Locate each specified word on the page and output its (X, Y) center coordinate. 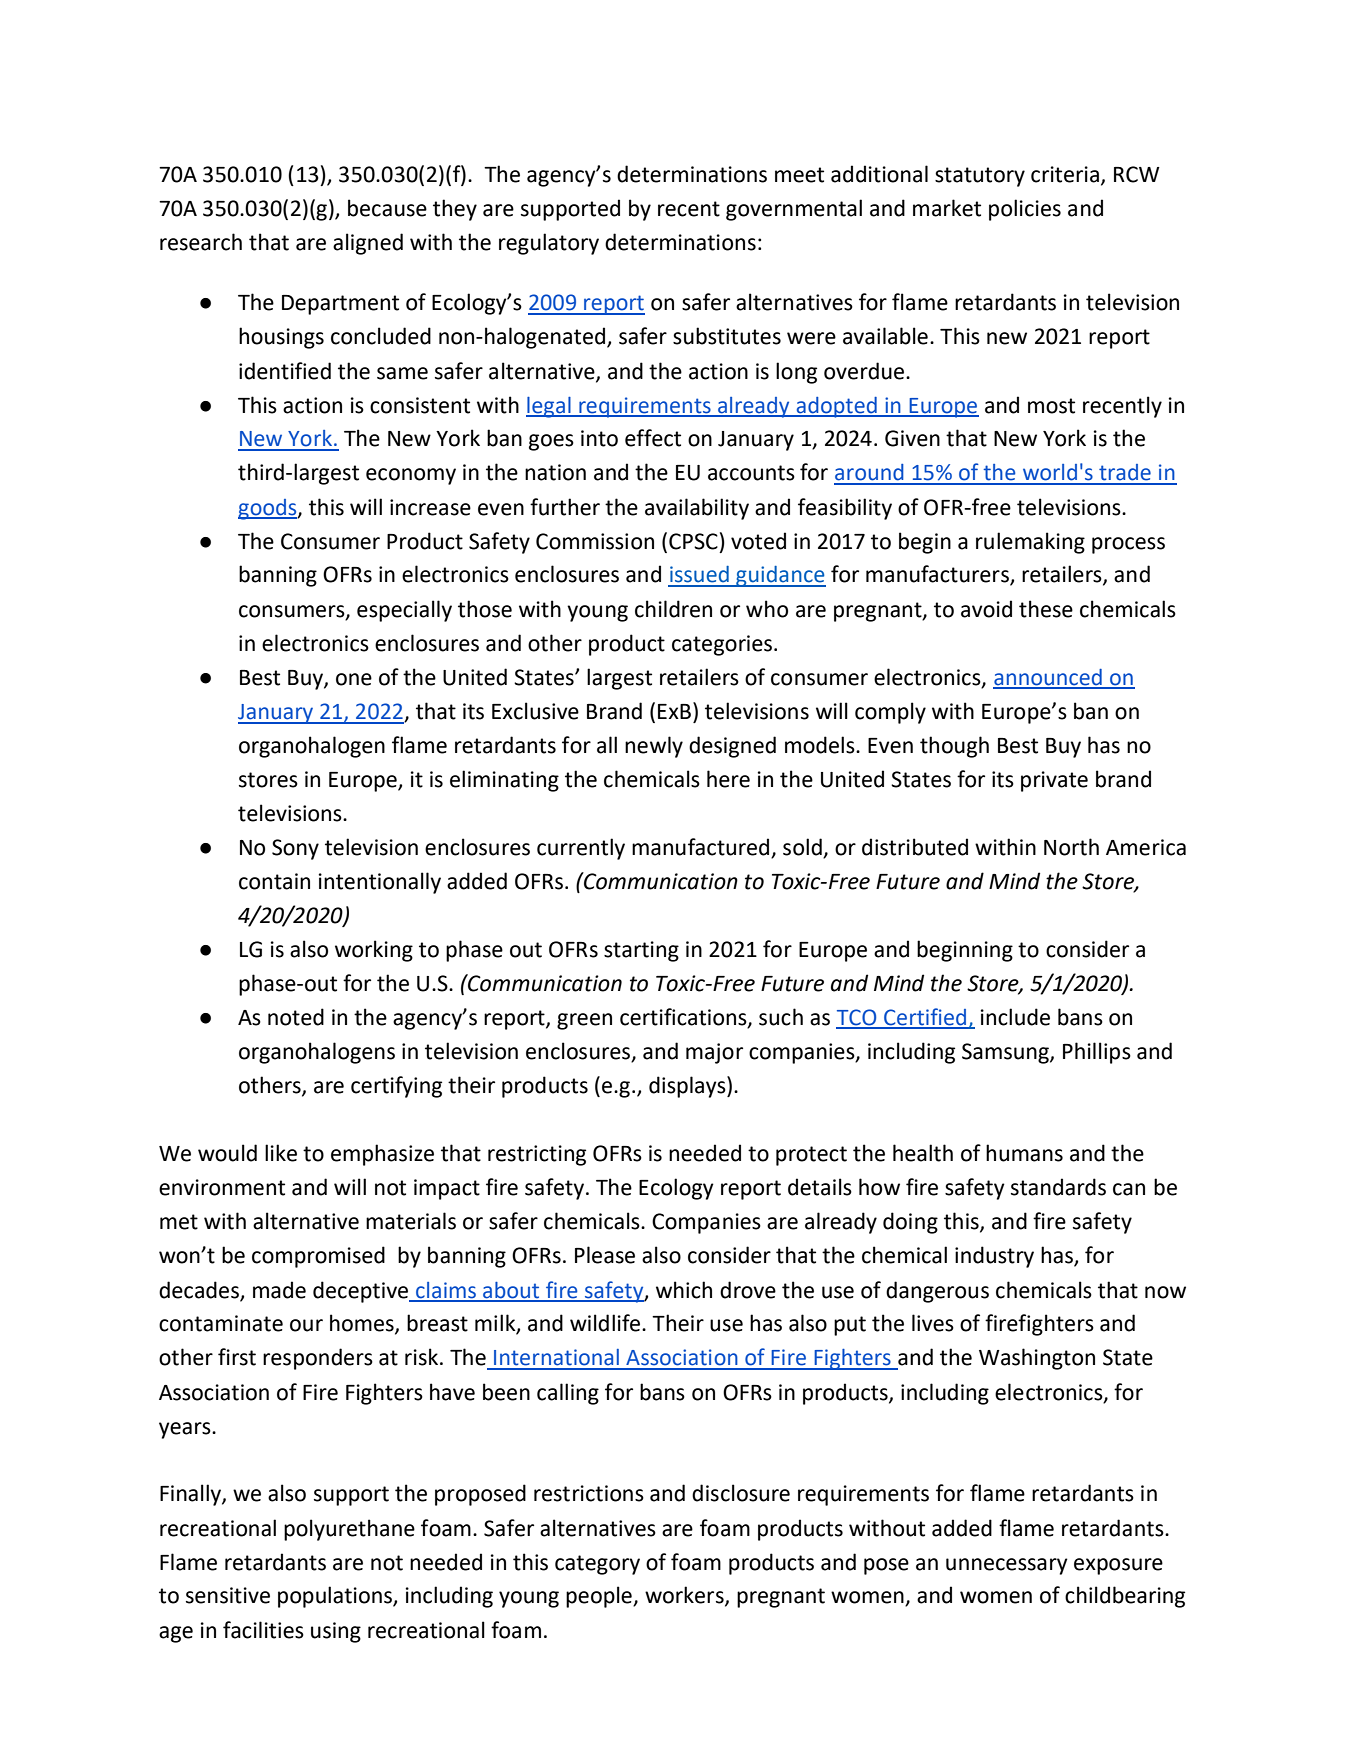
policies (1025, 210)
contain (274, 881)
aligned (368, 244)
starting (641, 951)
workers (685, 1596)
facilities (263, 1630)
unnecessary (1007, 1566)
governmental (794, 210)
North (1071, 847)
